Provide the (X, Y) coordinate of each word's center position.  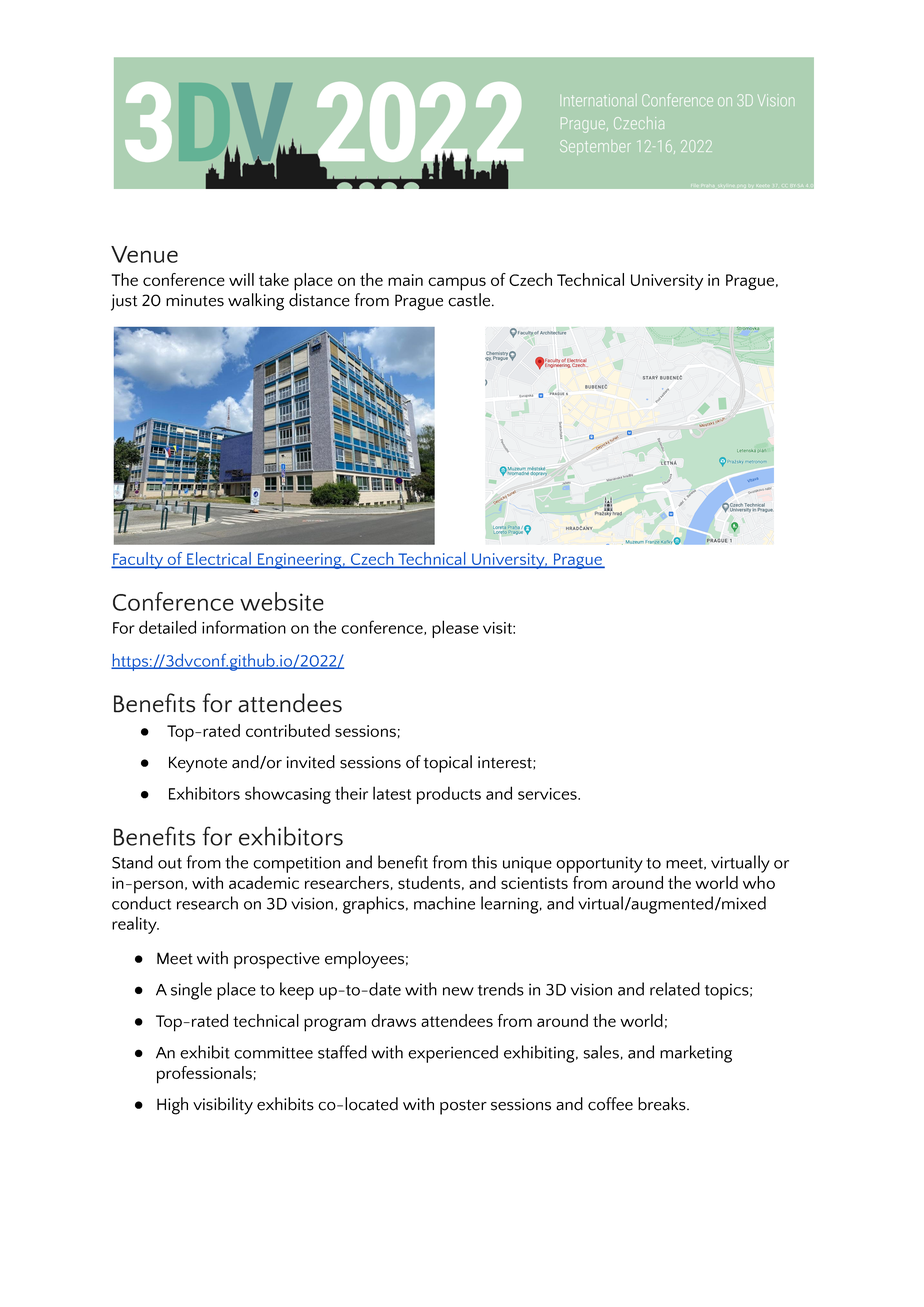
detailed (167, 627)
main (405, 280)
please (455, 629)
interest (506, 763)
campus (457, 284)
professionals (204, 1075)
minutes (195, 300)
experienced (453, 1054)
